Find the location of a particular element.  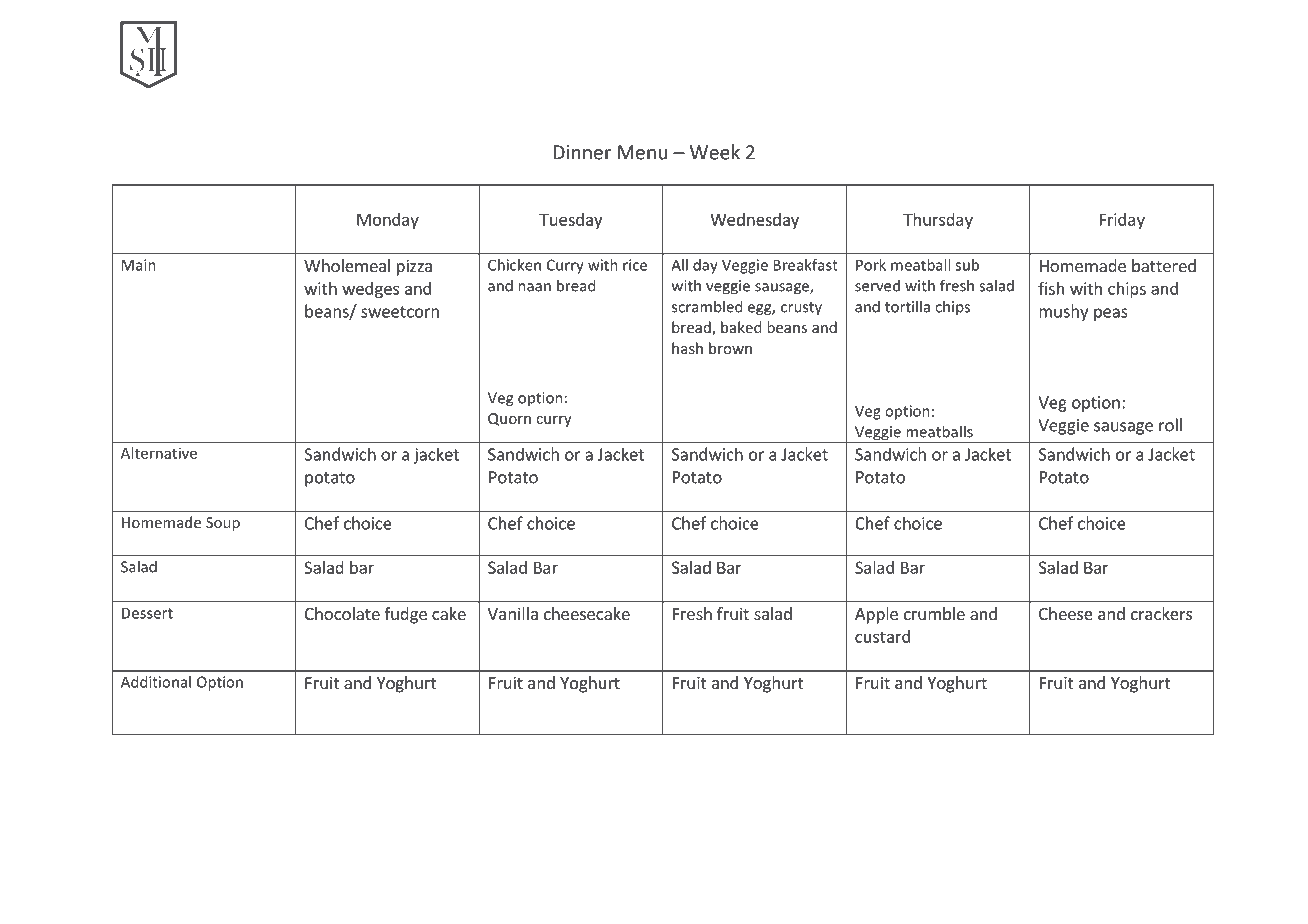

Friday is located at coordinates (1122, 221).
